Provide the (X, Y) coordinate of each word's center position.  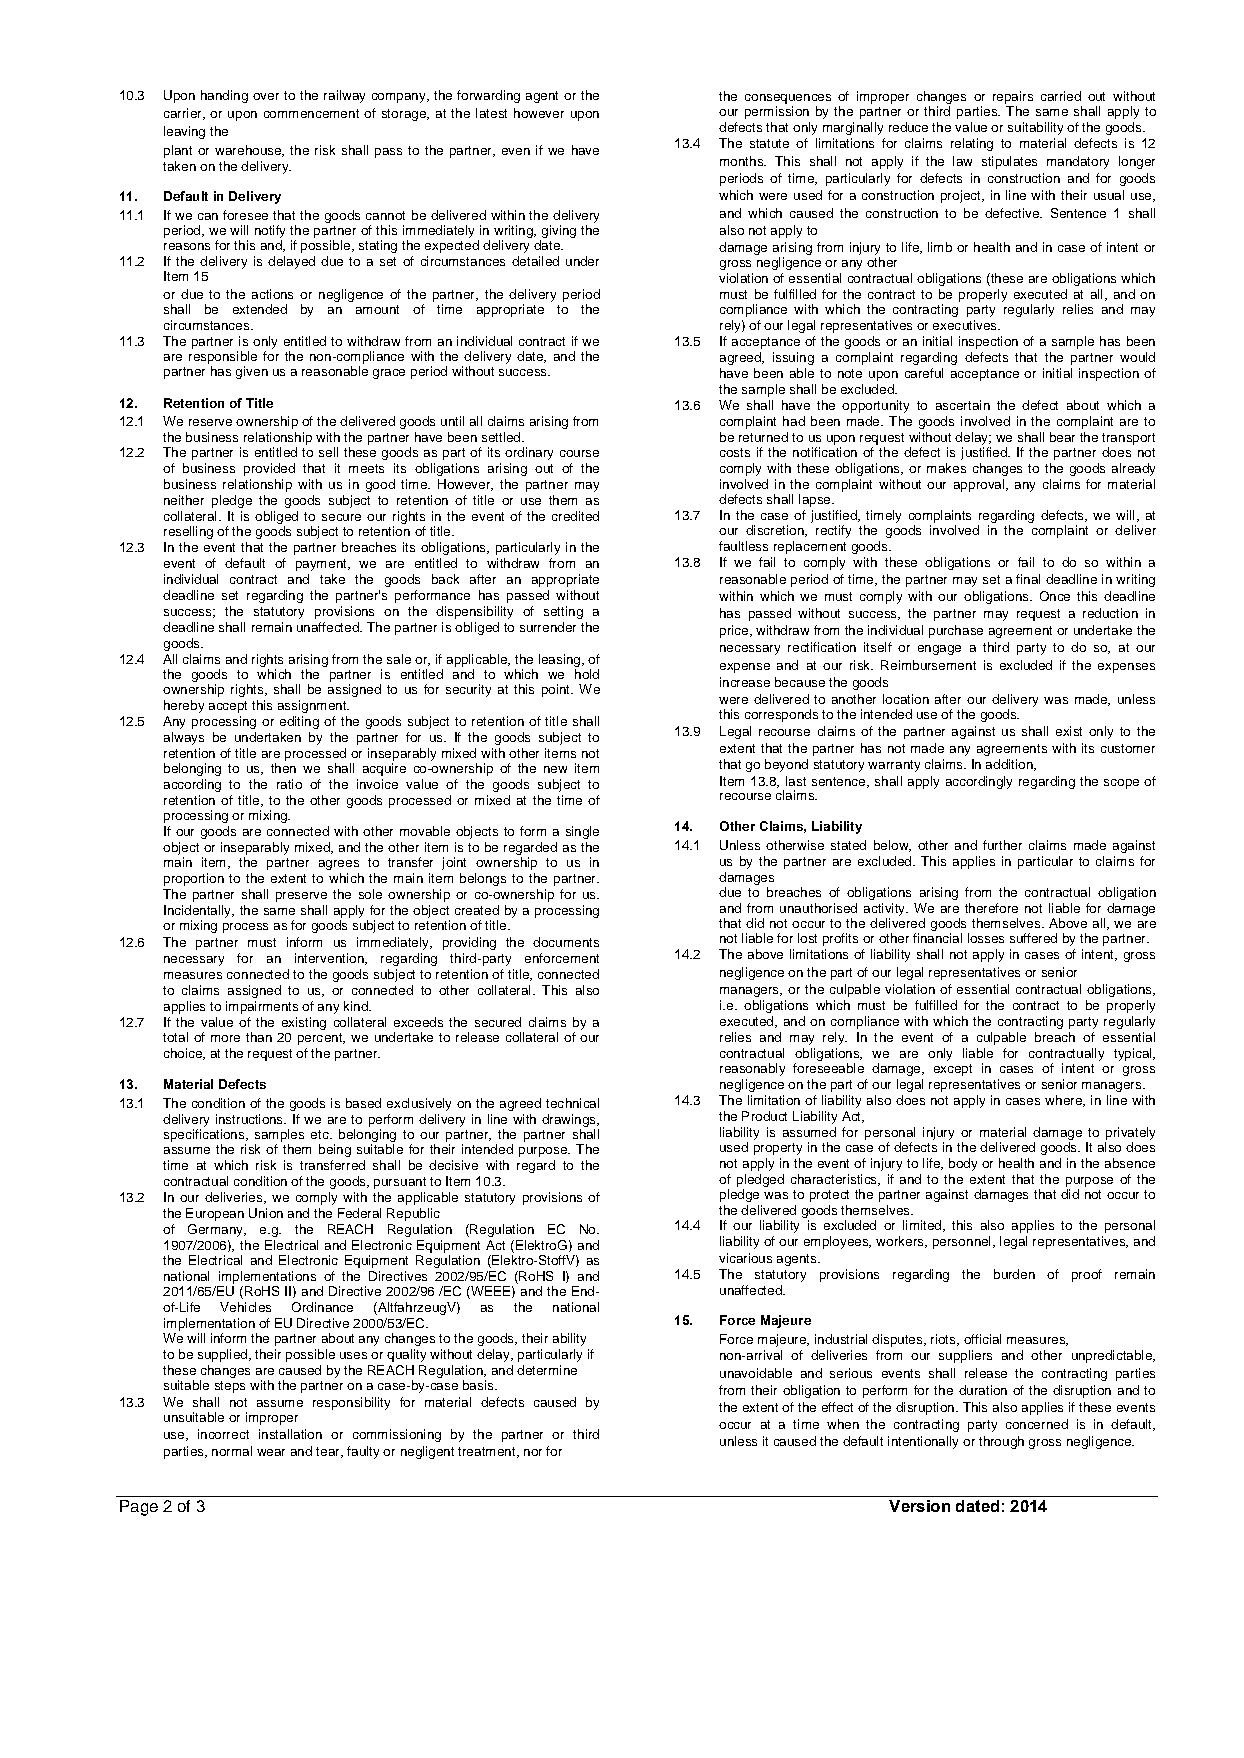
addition (1010, 765)
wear (271, 1452)
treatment (488, 1452)
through (1001, 1442)
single (582, 832)
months (742, 161)
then (283, 768)
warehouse (249, 151)
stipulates (1009, 162)
